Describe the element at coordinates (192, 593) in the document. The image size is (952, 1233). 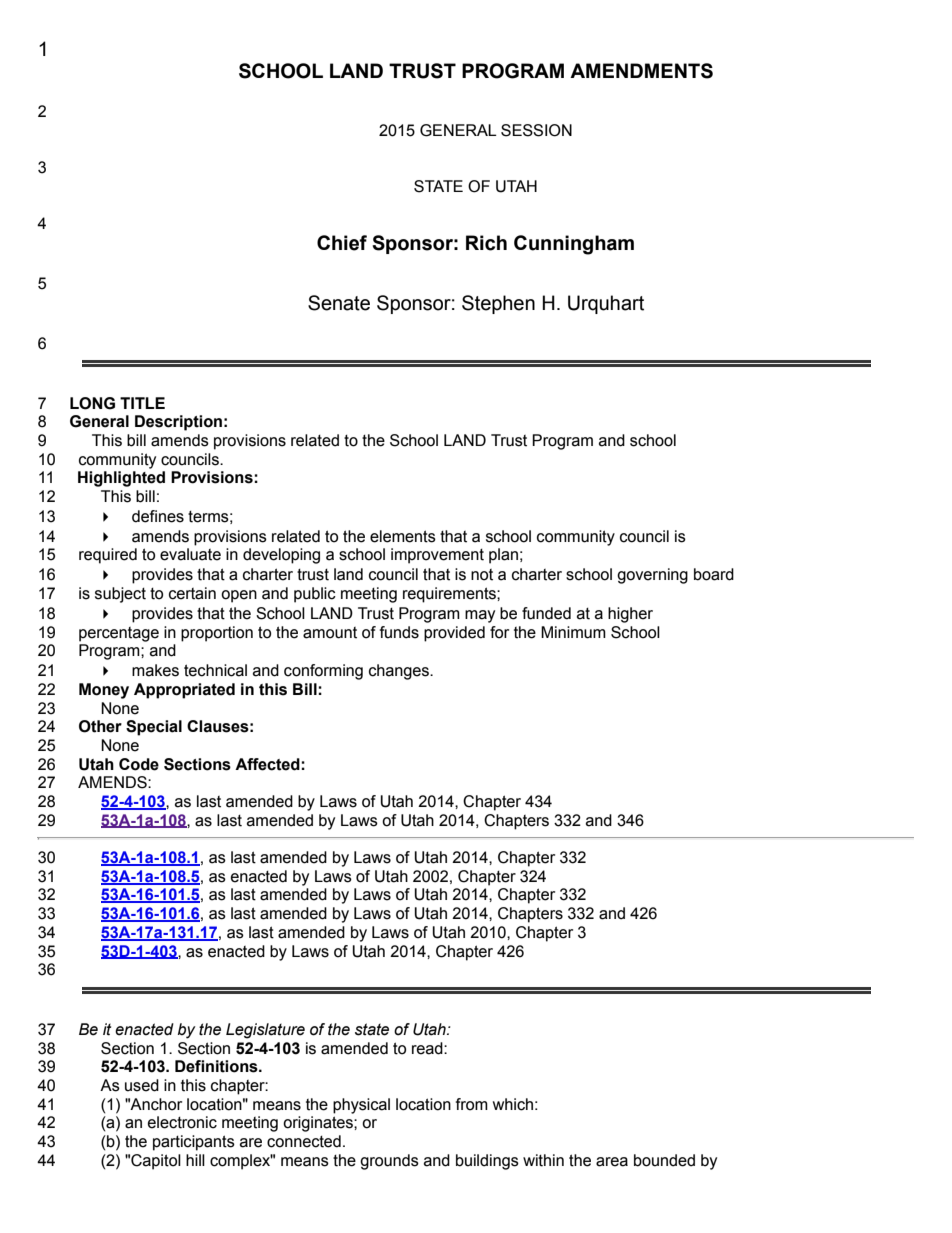
I see `certain` at that location.
